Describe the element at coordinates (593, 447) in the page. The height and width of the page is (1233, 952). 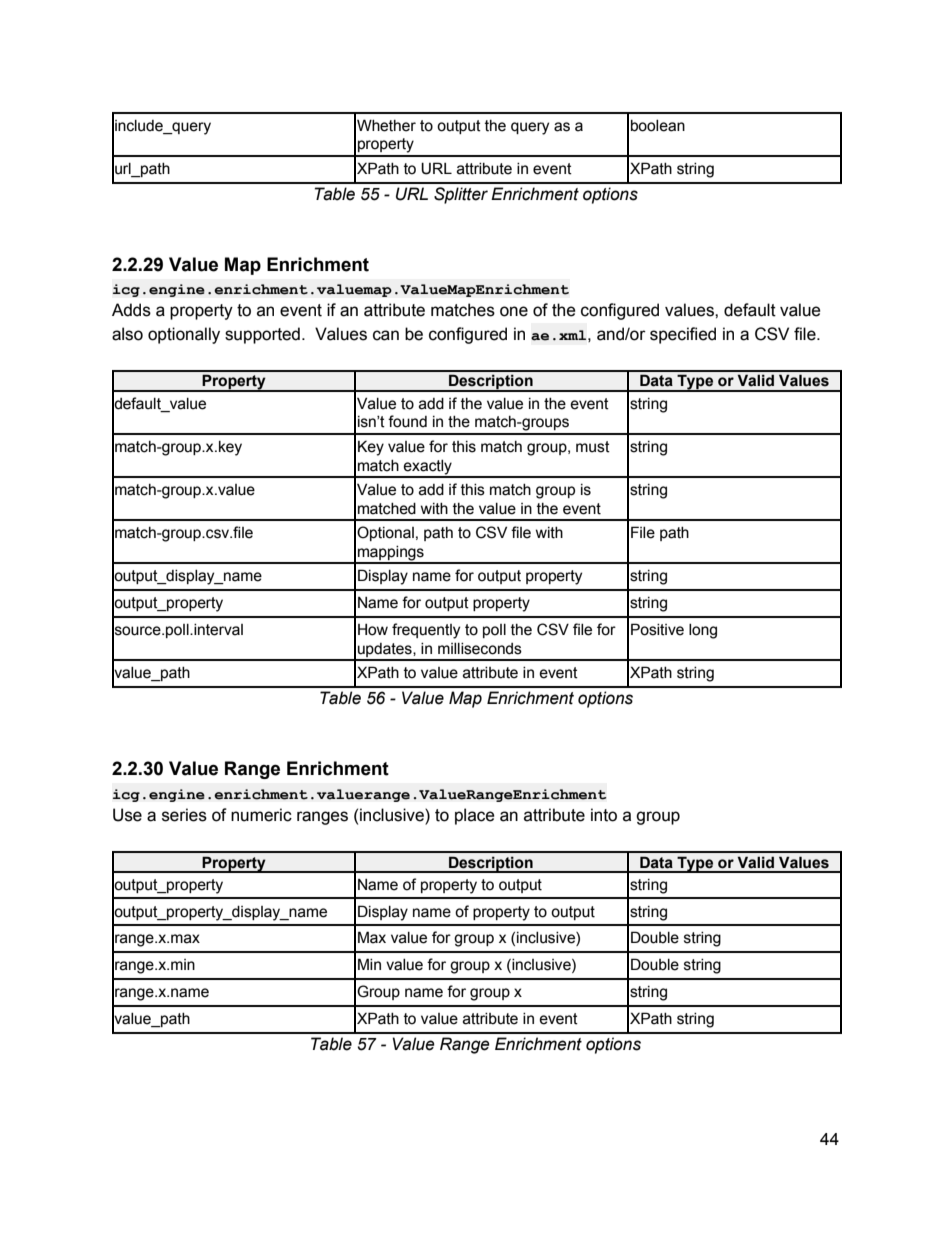
I see `must` at that location.
